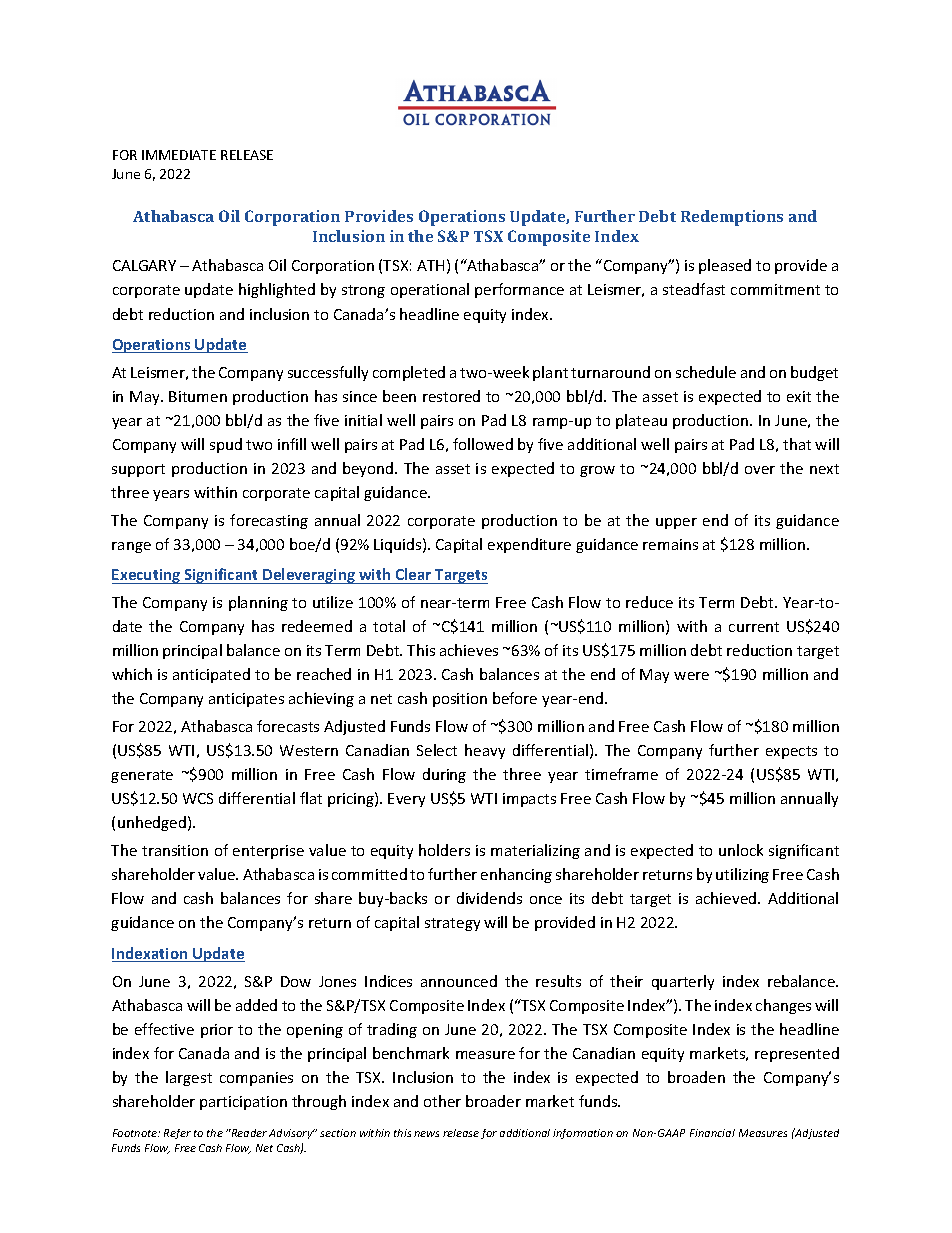 The width and height of the screenshot is (952, 1233). I want to click on current, so click(754, 627).
